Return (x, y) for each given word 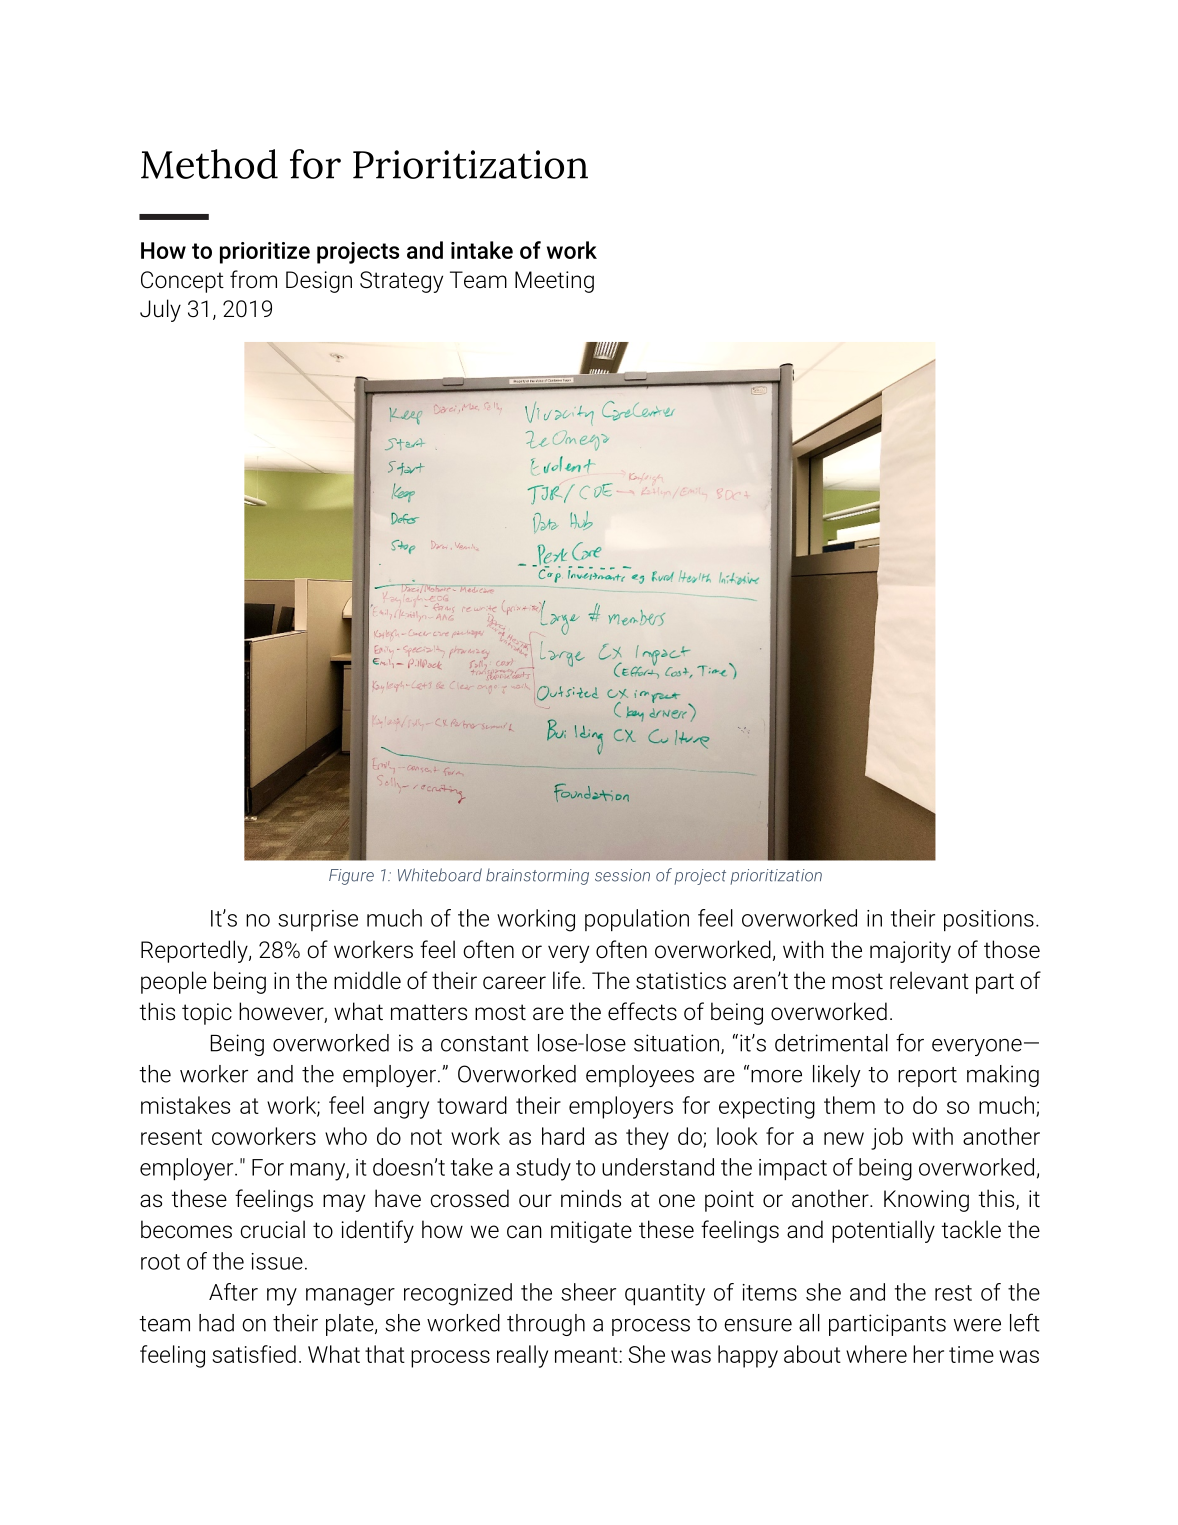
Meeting (554, 282)
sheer (588, 1292)
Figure (351, 877)
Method (209, 164)
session (622, 875)
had (216, 1323)
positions (989, 920)
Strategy (401, 282)
